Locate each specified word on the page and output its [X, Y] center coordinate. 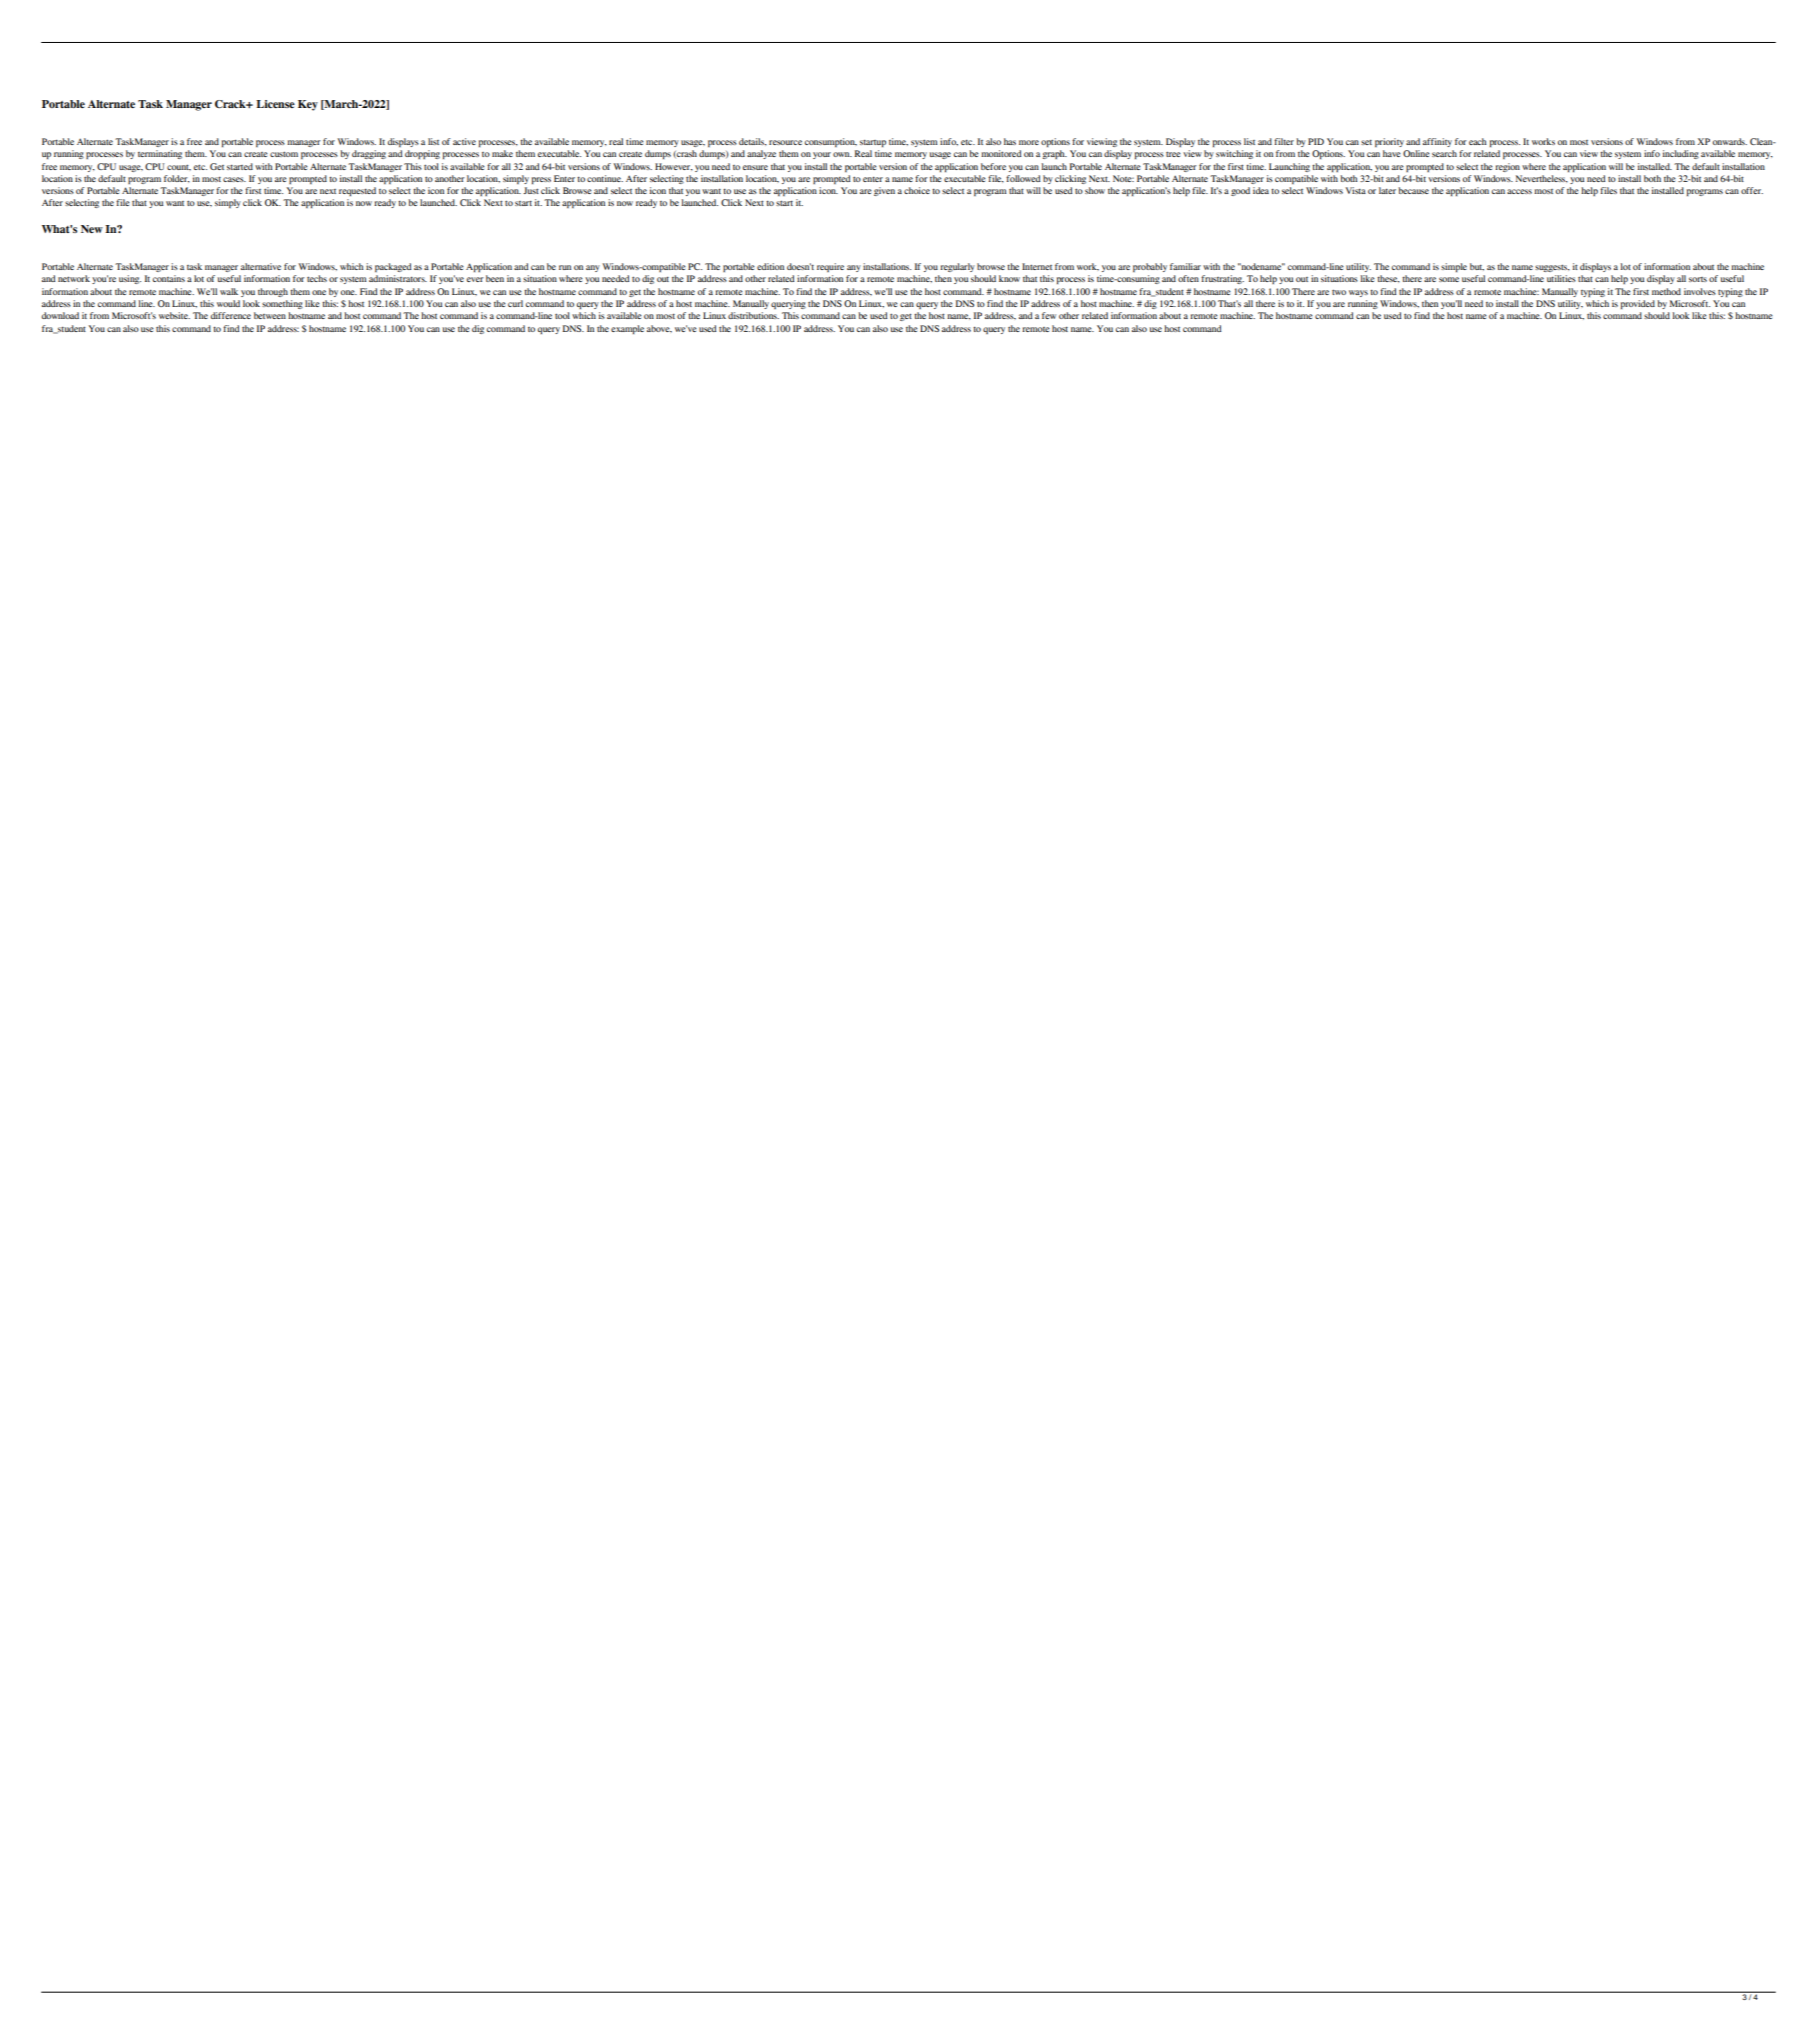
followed [1023, 178]
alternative [261, 266]
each [1478, 141]
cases [234, 179]
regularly [957, 267]
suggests [1552, 268]
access [1519, 191]
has [1010, 141]
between [270, 315]
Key [308, 105]
